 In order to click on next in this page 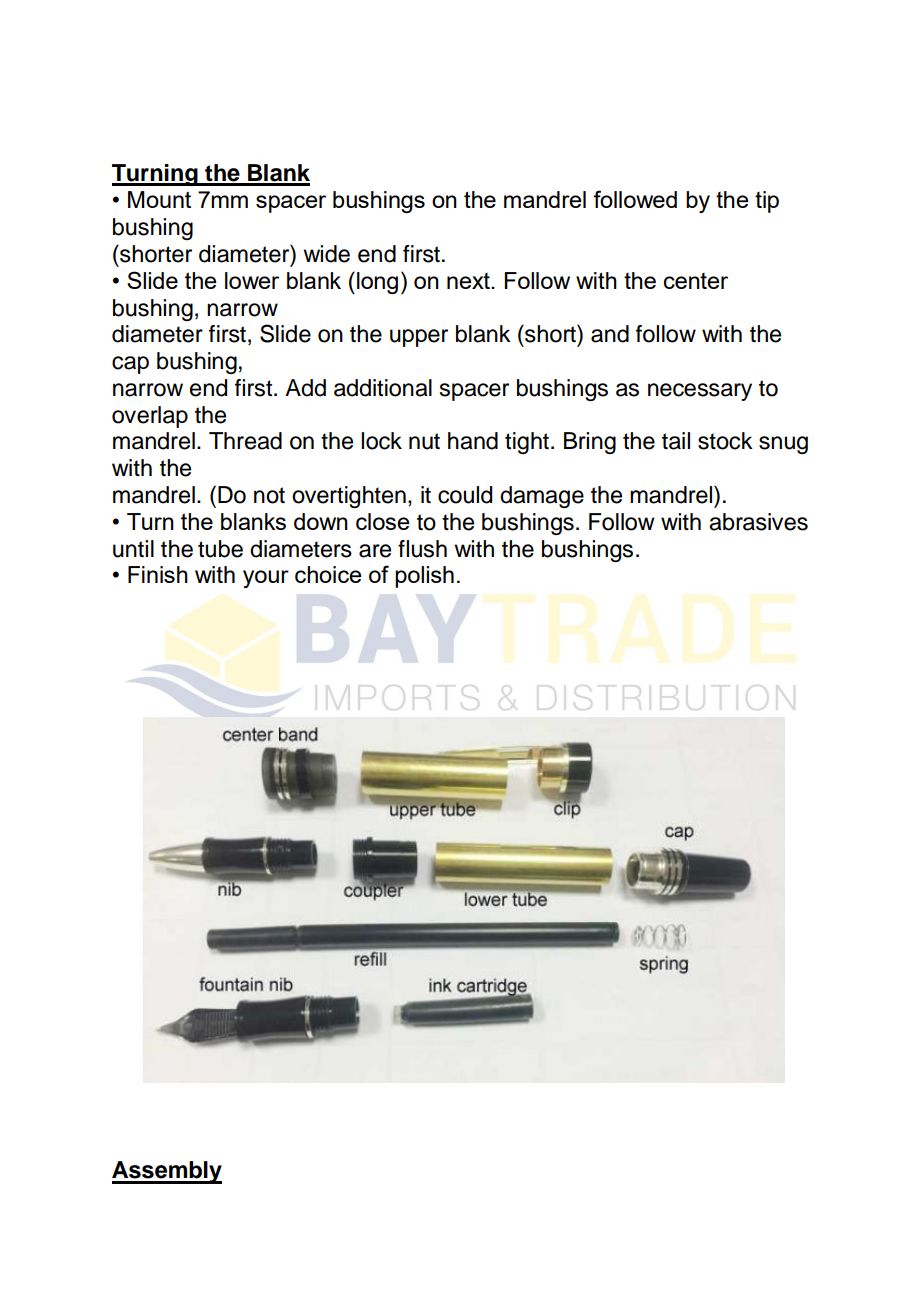, I will do `click(469, 281)`.
